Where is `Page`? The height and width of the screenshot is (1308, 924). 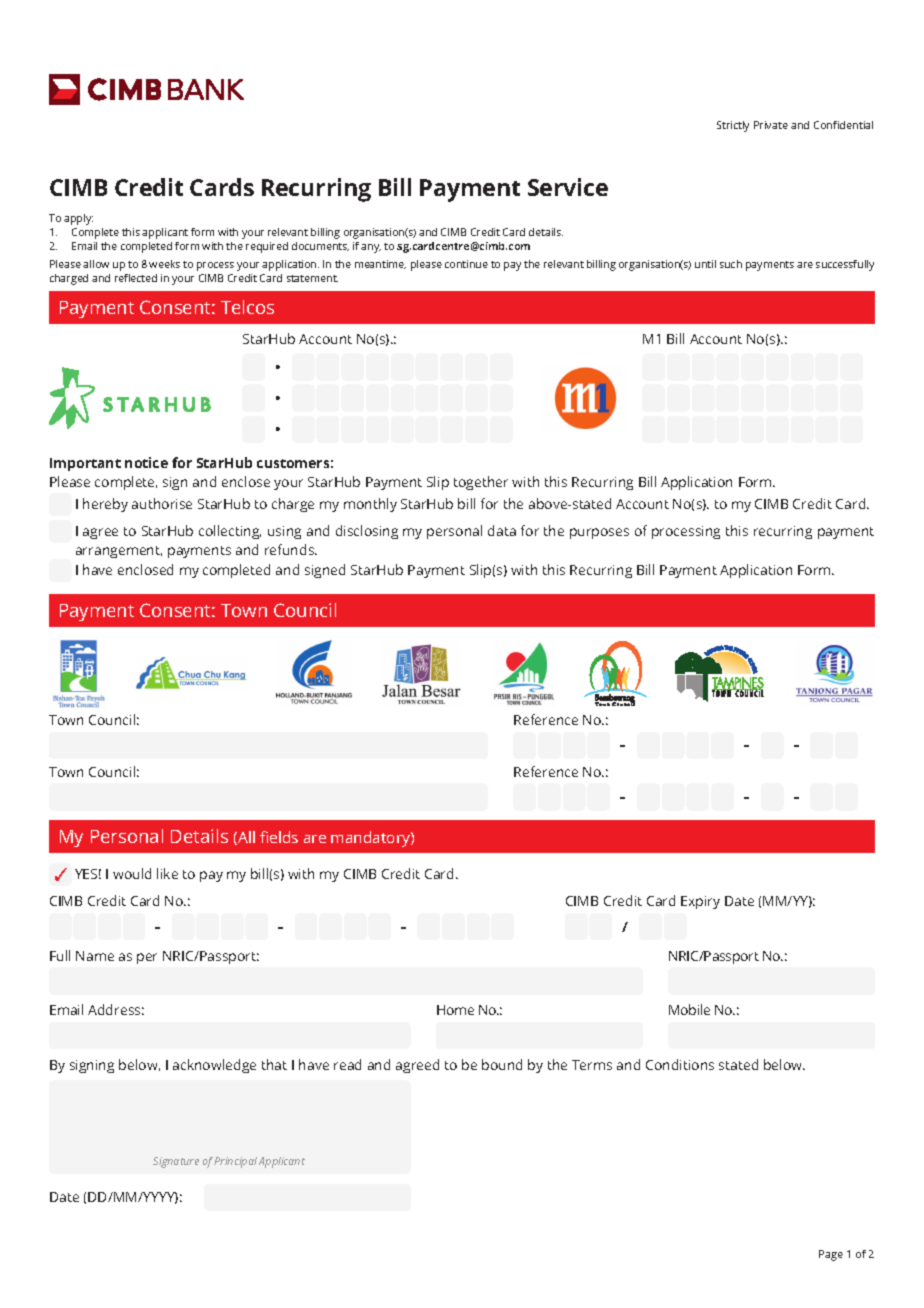
Page is located at coordinates (831, 1255).
